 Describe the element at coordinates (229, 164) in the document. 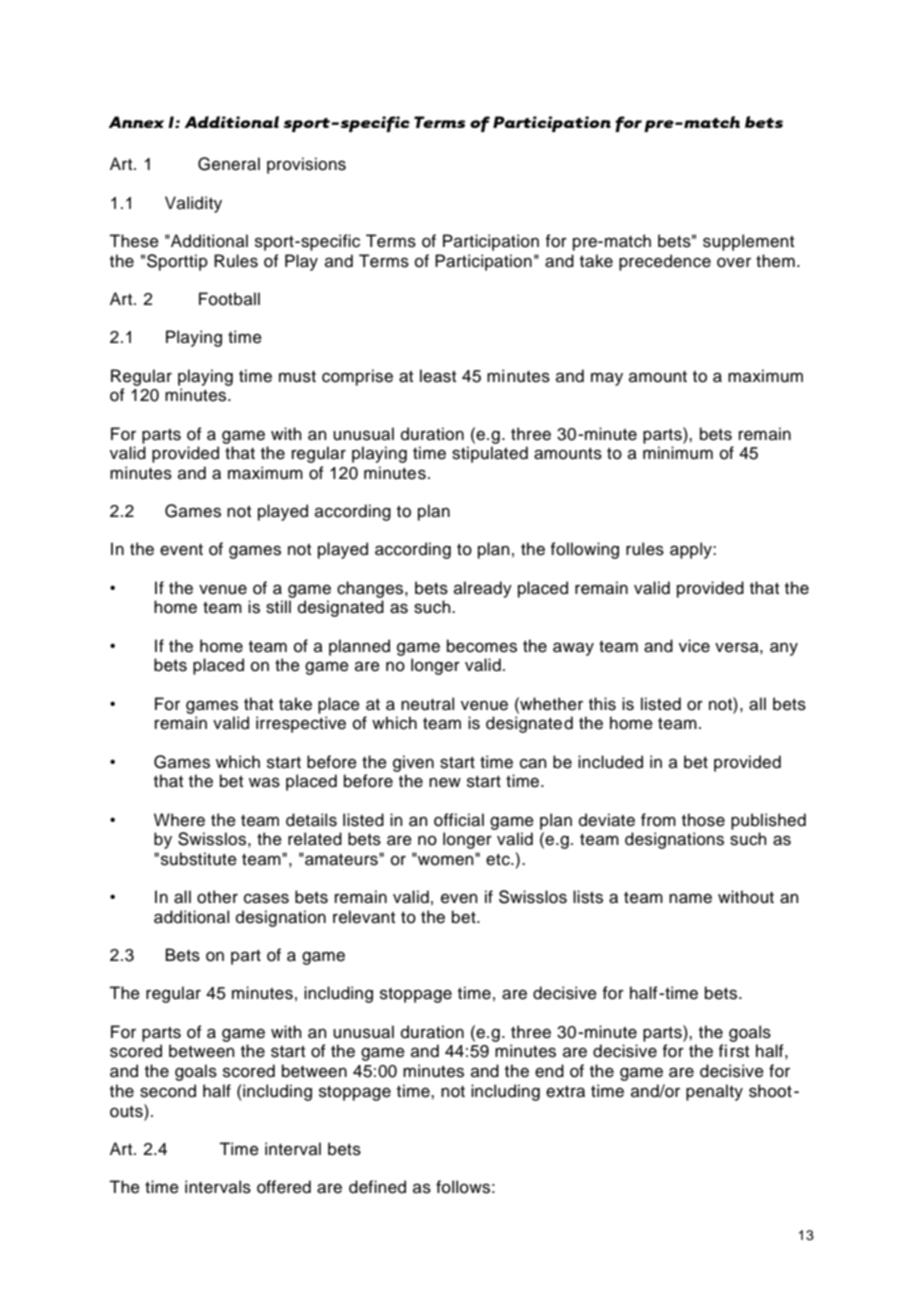

I see `General` at that location.
